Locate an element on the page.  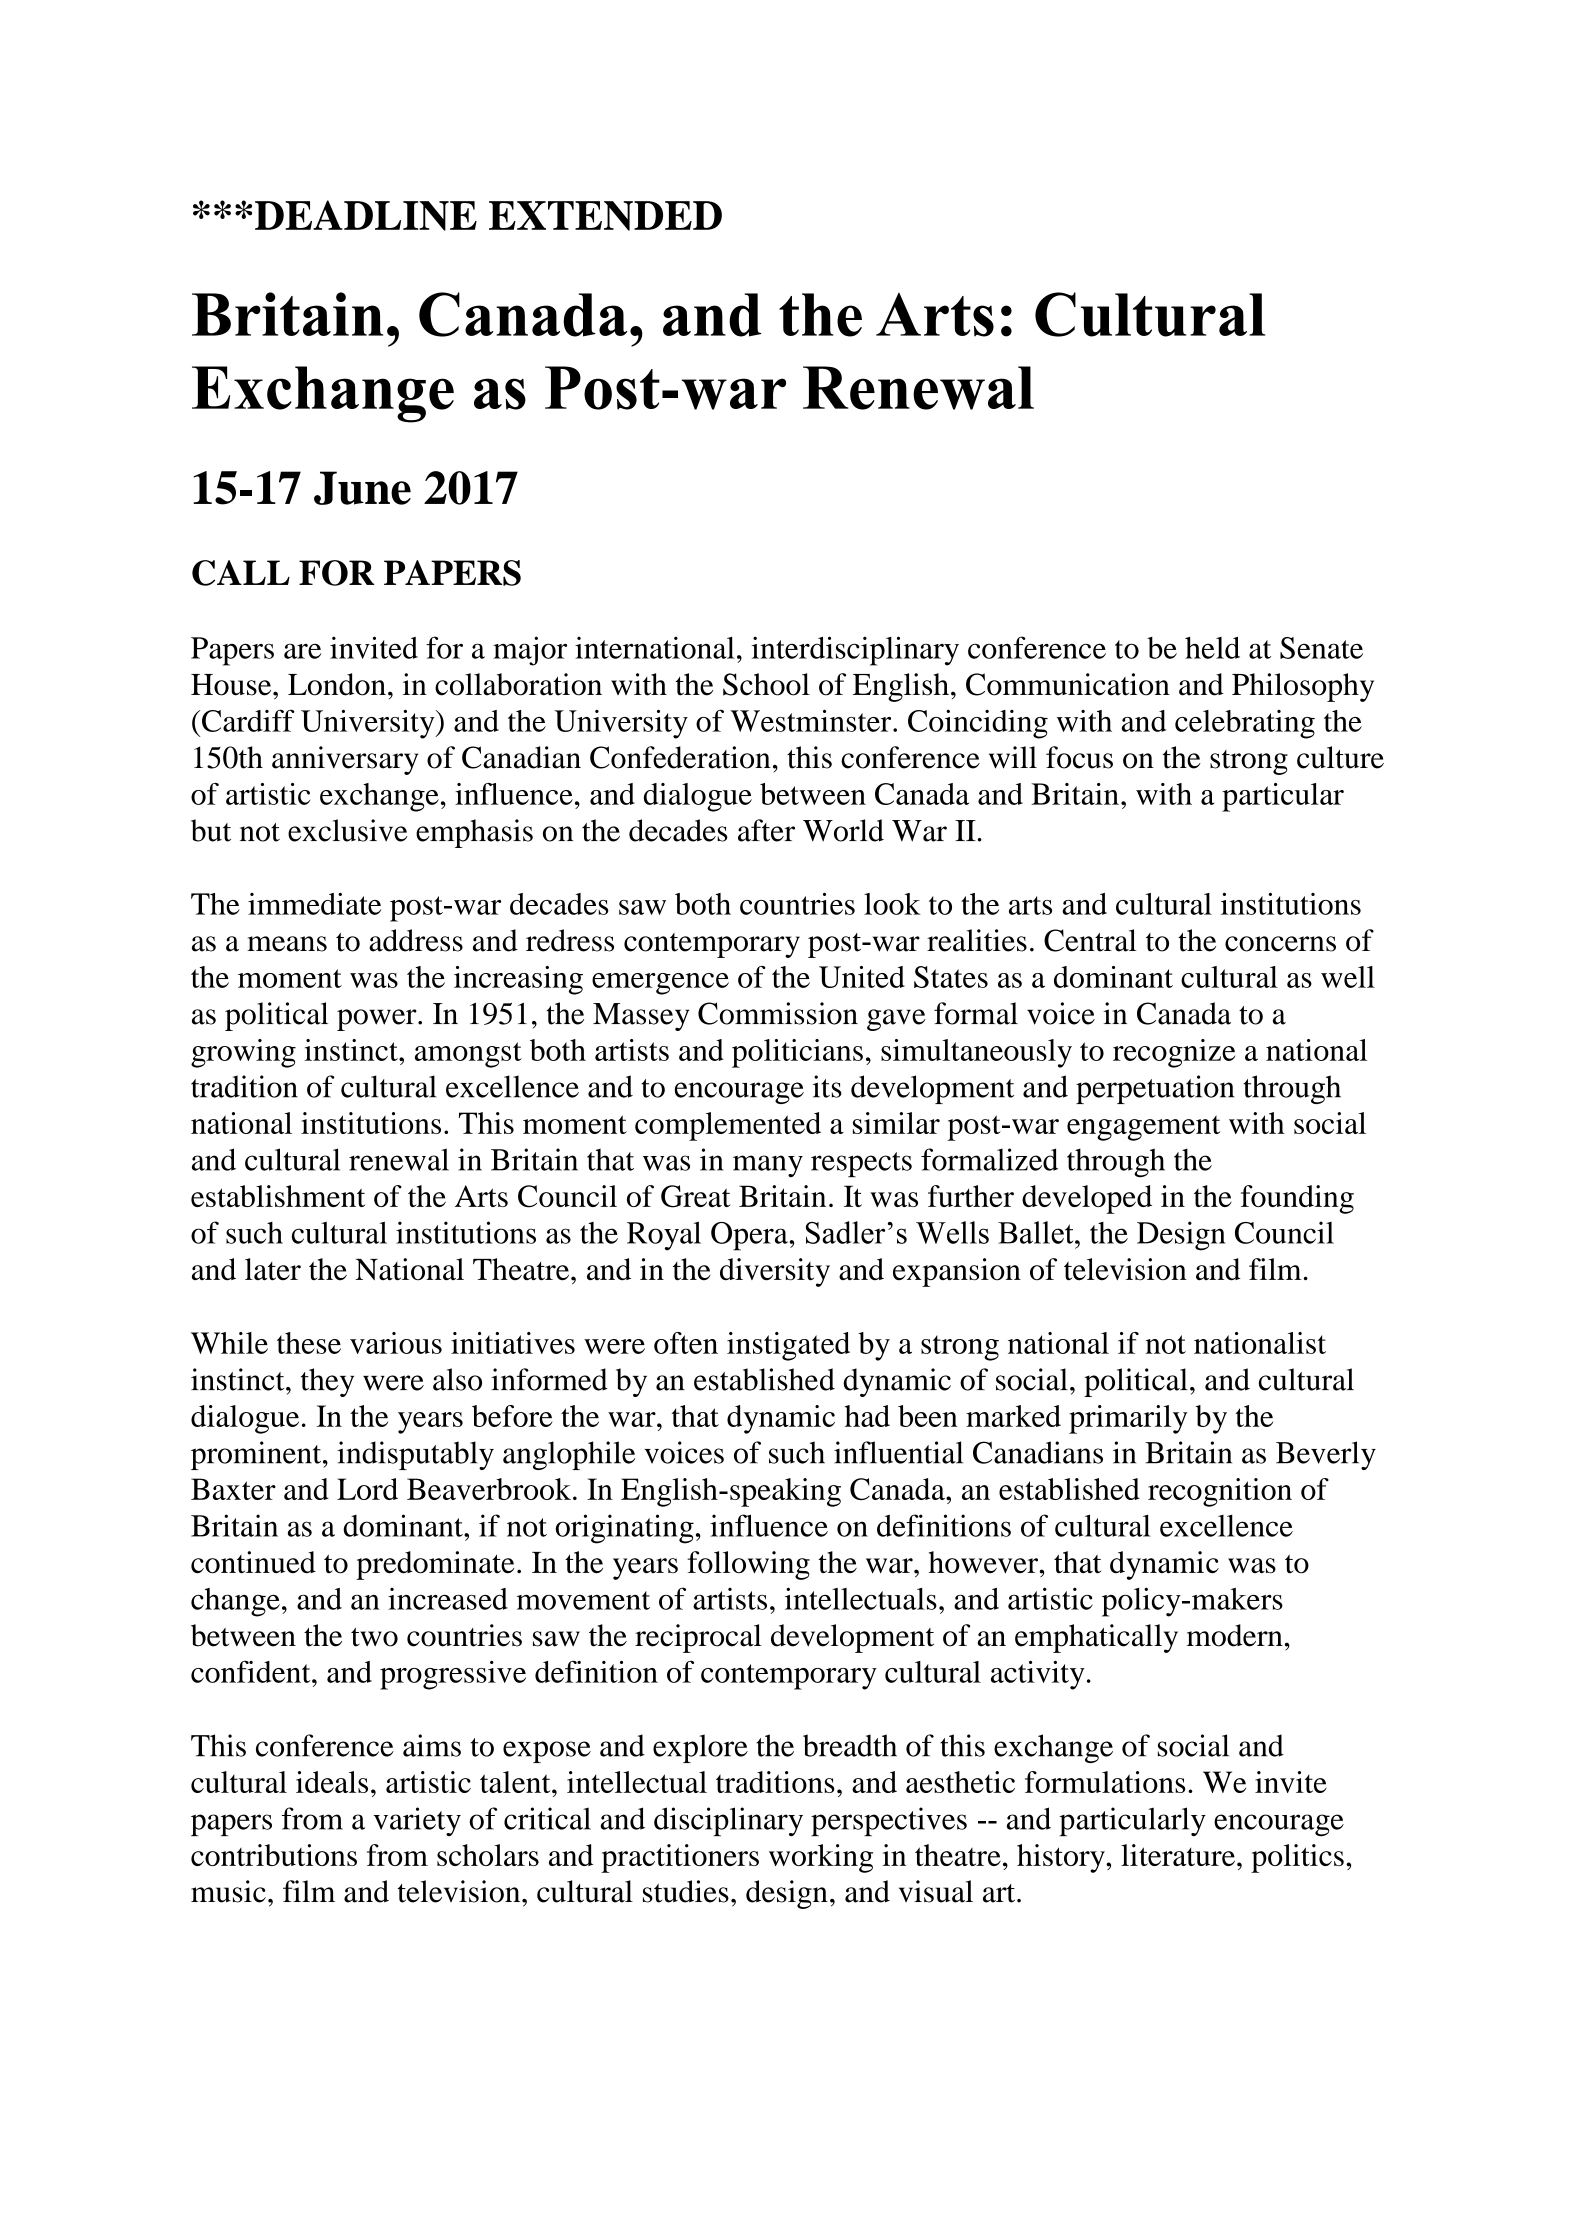
DEADLINE is located at coordinates (366, 215).
